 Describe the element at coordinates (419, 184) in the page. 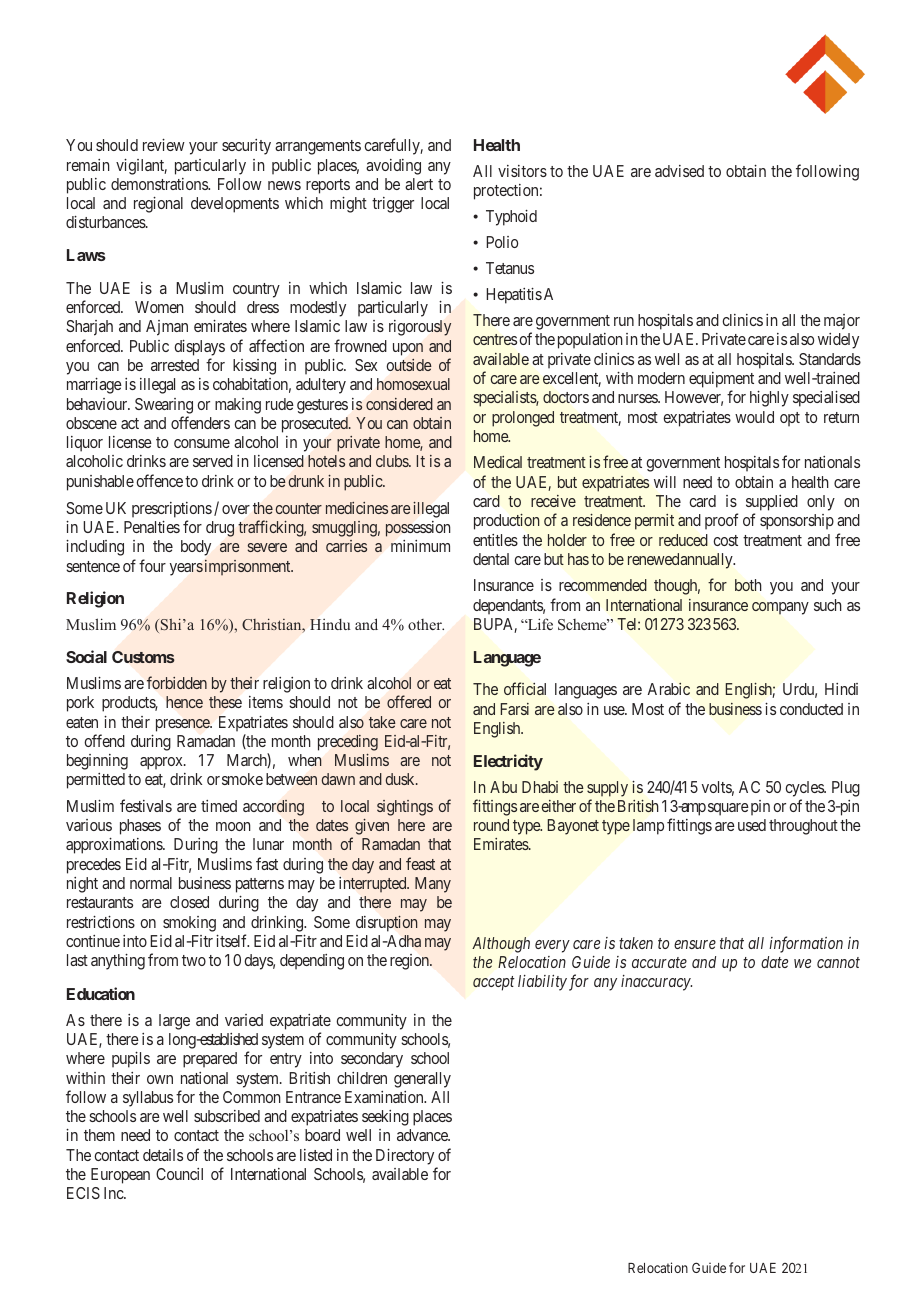

I see `alert` at that location.
